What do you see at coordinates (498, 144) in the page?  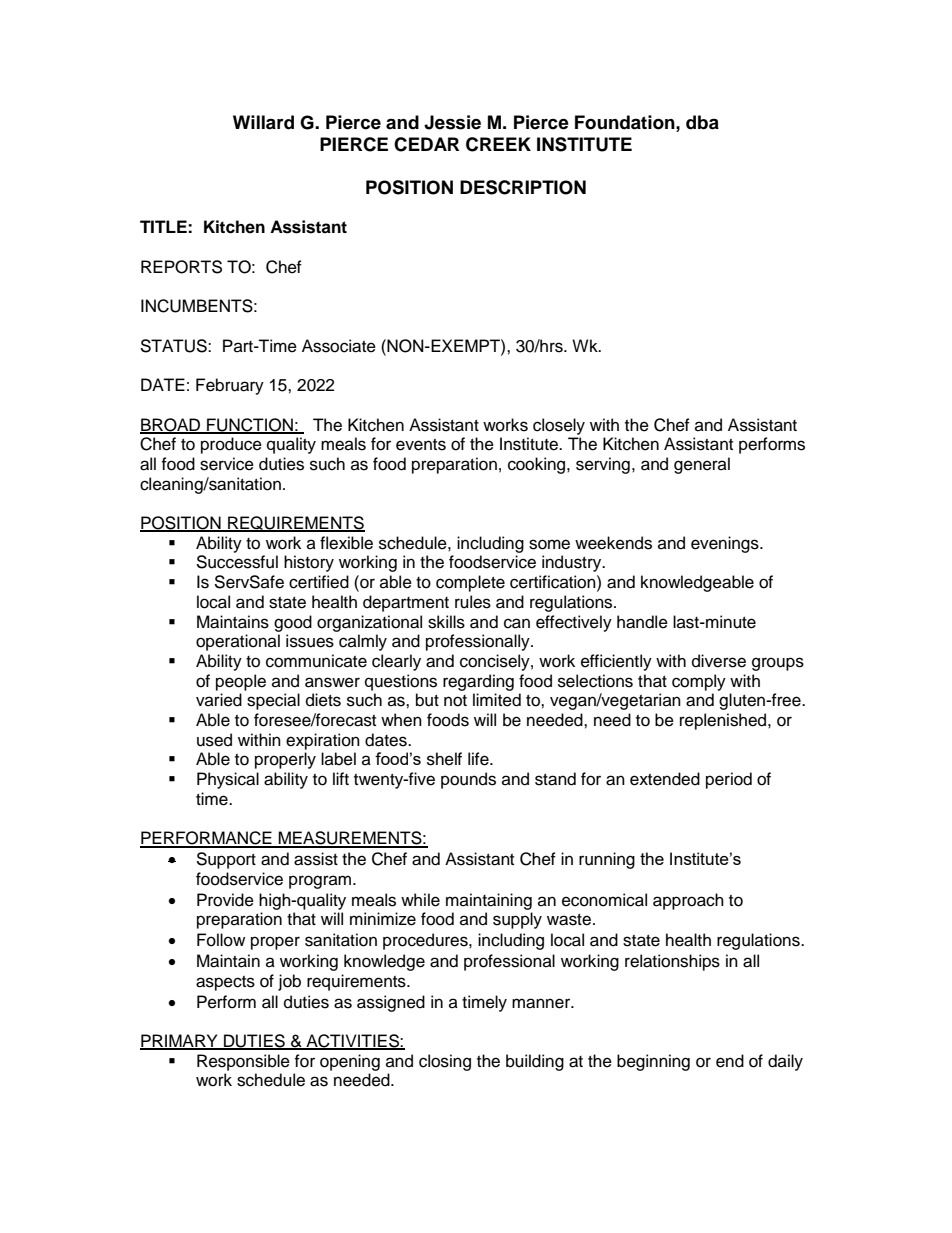 I see `CREEK` at bounding box center [498, 144].
